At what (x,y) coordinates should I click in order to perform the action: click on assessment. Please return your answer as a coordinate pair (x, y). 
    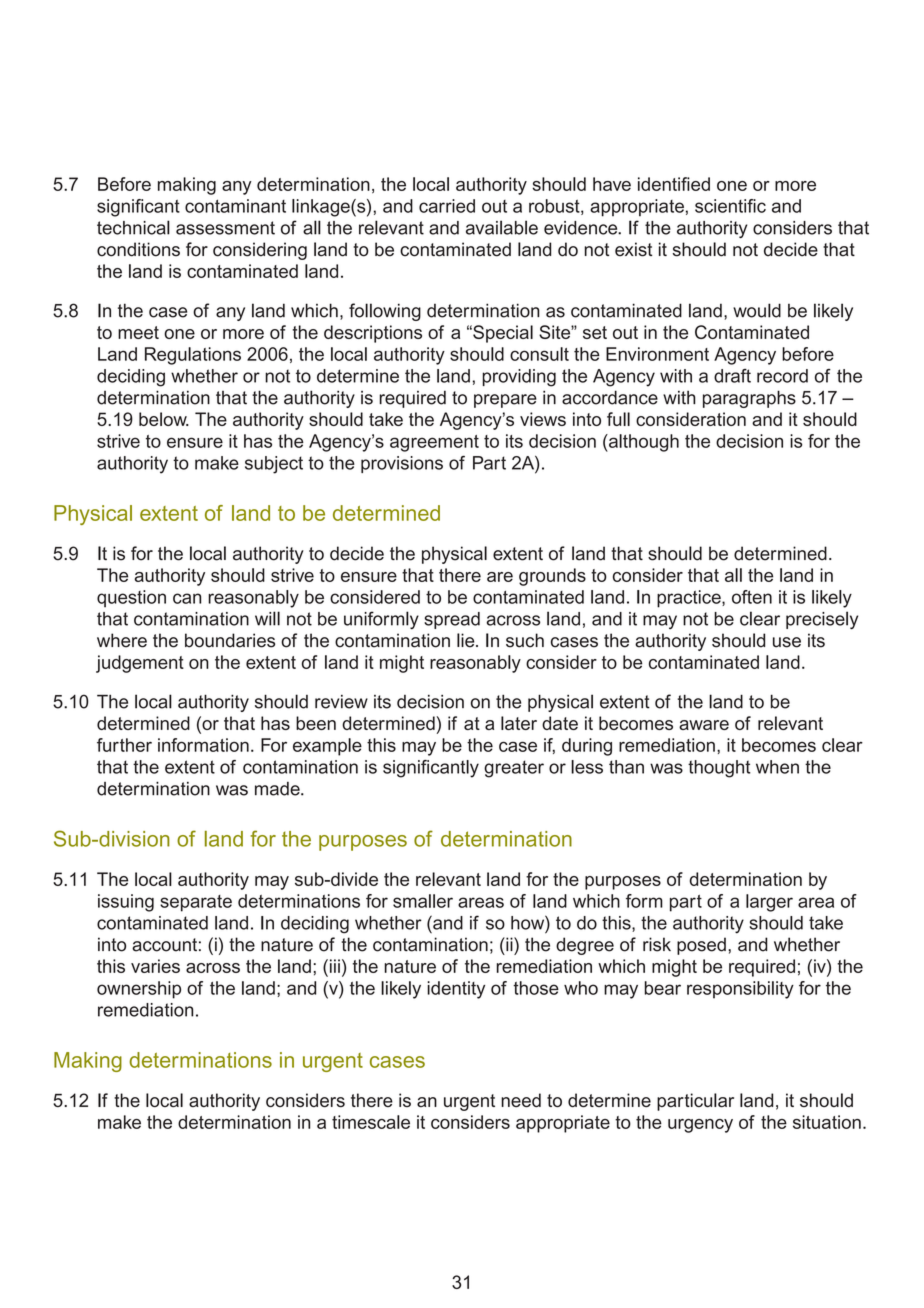
    Looking at the image, I should click on (225, 228).
